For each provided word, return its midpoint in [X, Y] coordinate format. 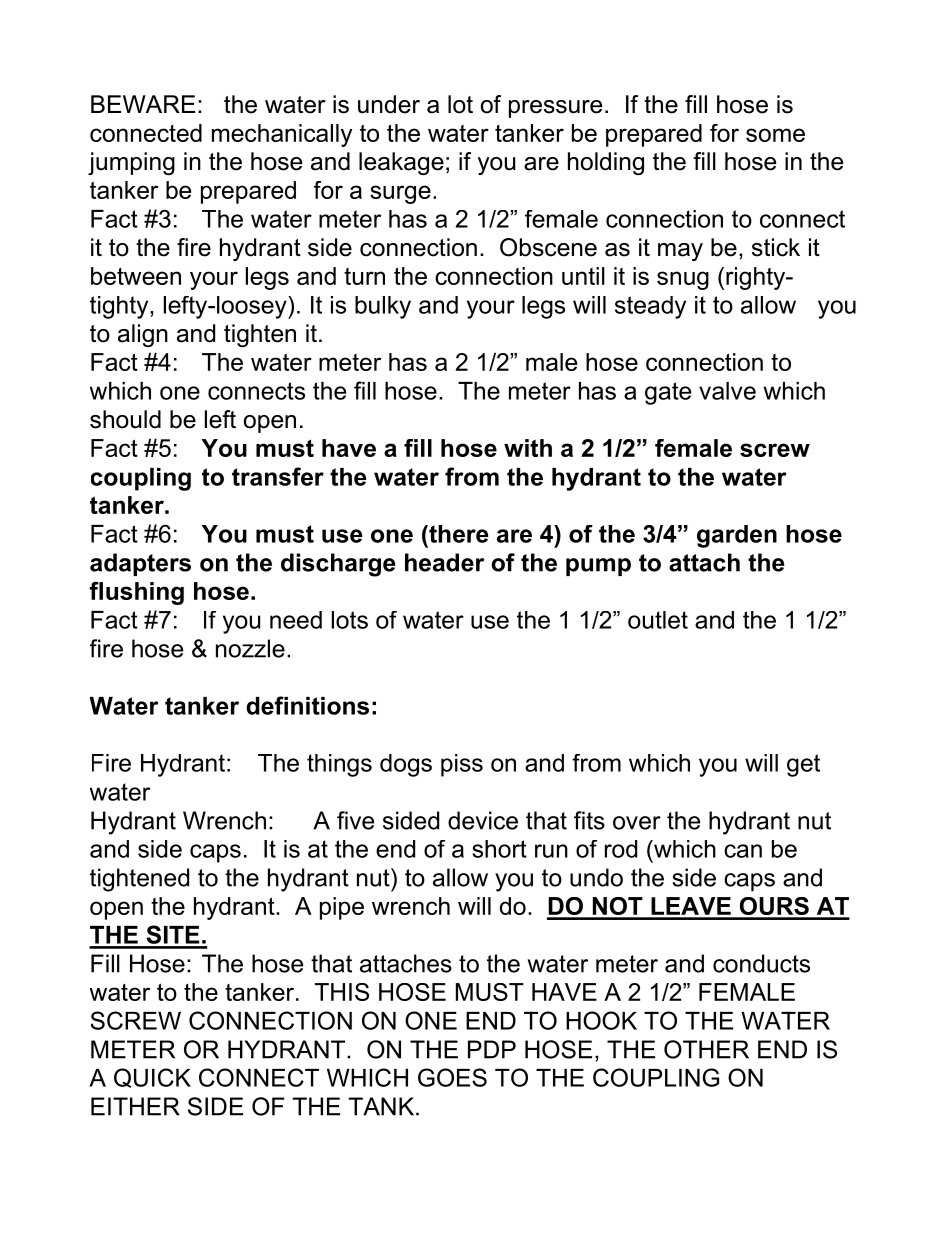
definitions [307, 705]
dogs [406, 765]
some [775, 135]
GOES [452, 1077]
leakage [401, 163]
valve [727, 391]
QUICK [152, 1078]
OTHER [706, 1049]
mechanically [282, 135]
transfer [278, 476]
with [528, 448]
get [803, 765]
